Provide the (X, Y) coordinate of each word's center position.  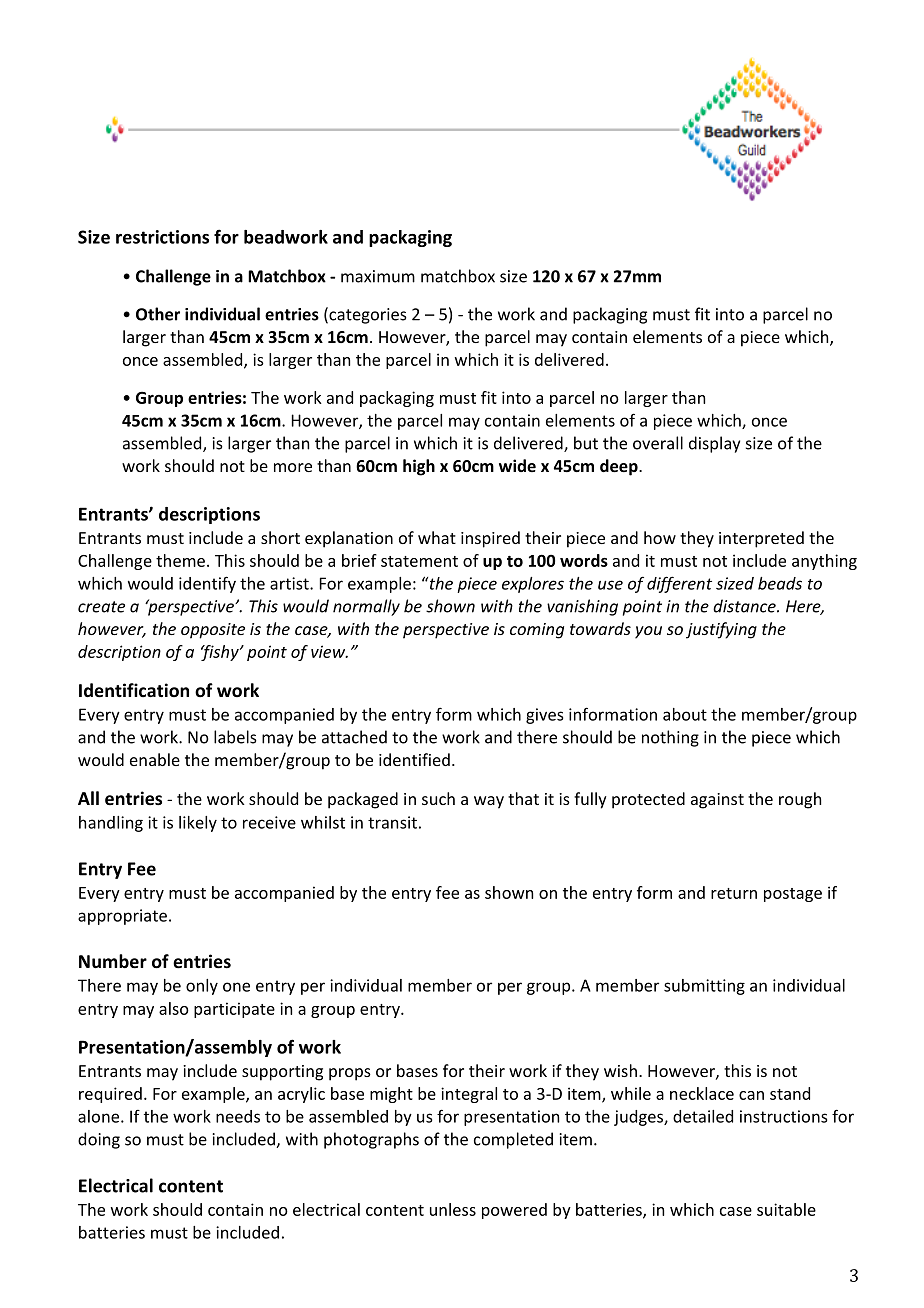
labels (235, 737)
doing (99, 1140)
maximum (378, 276)
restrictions (162, 237)
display (714, 444)
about (685, 714)
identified (414, 759)
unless (453, 1209)
